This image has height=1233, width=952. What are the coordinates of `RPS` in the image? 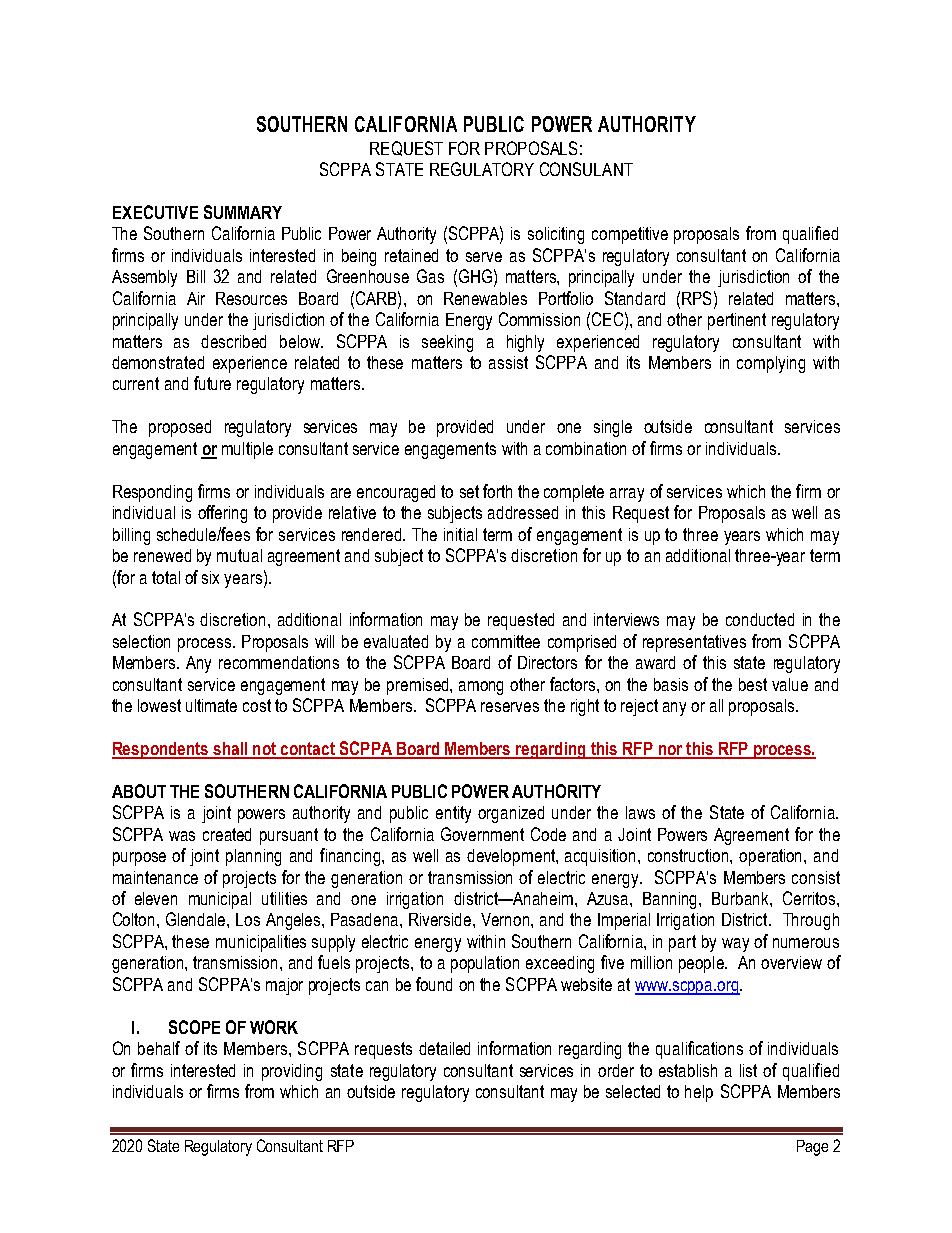 It's located at (696, 298).
